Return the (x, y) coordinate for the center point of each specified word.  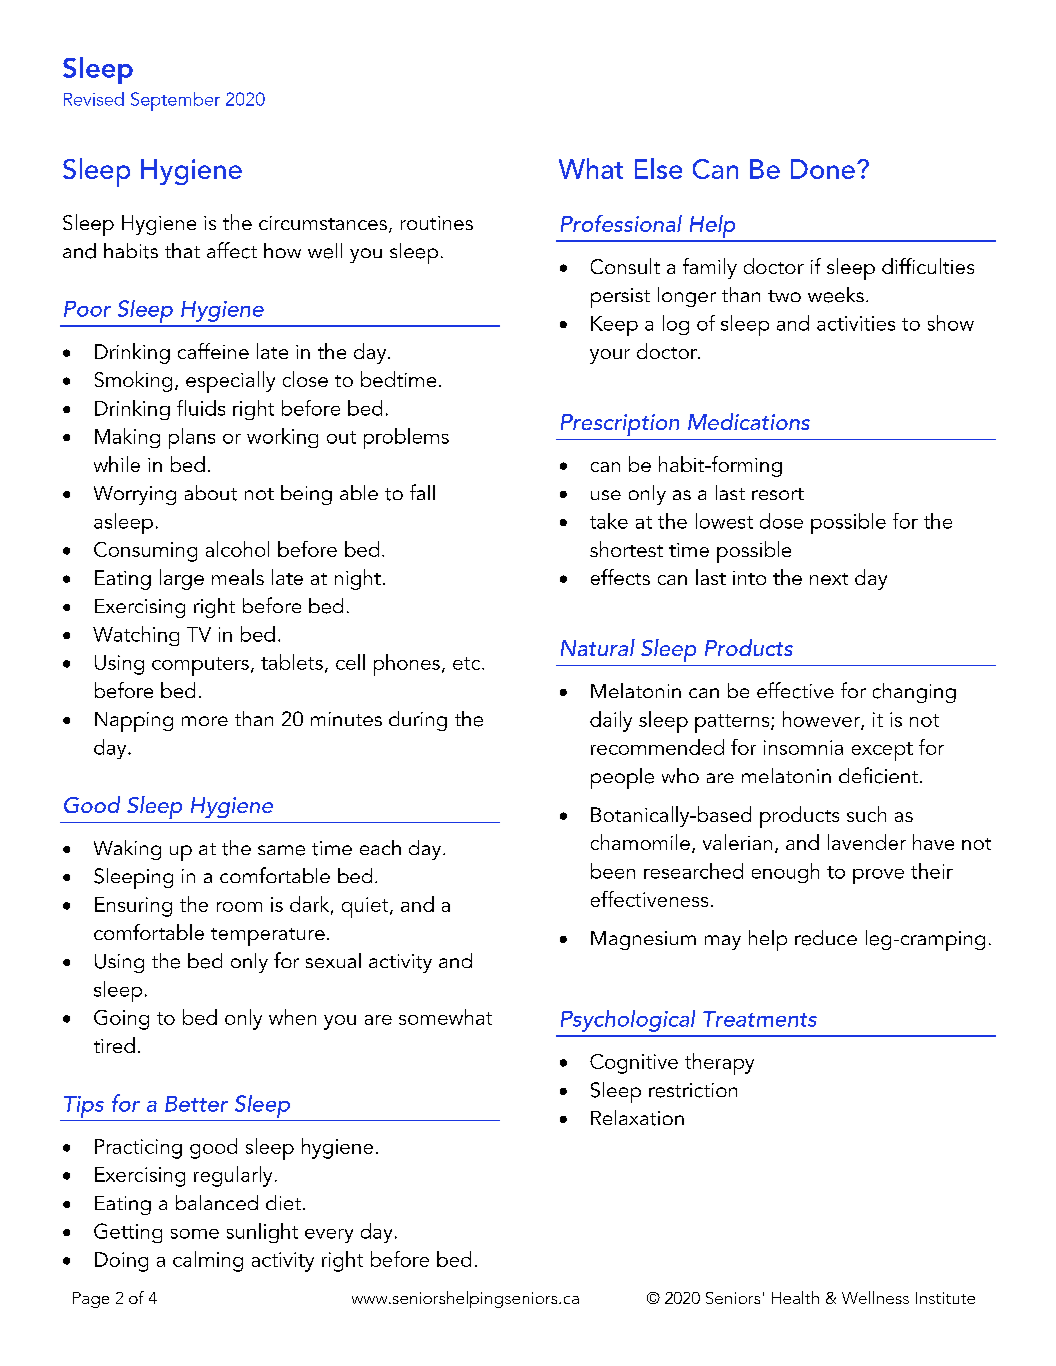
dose (781, 521)
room (239, 907)
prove (878, 876)
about (211, 493)
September (175, 101)
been (613, 871)
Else (658, 168)
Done (823, 169)
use (606, 495)
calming (208, 1261)
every (329, 1236)
